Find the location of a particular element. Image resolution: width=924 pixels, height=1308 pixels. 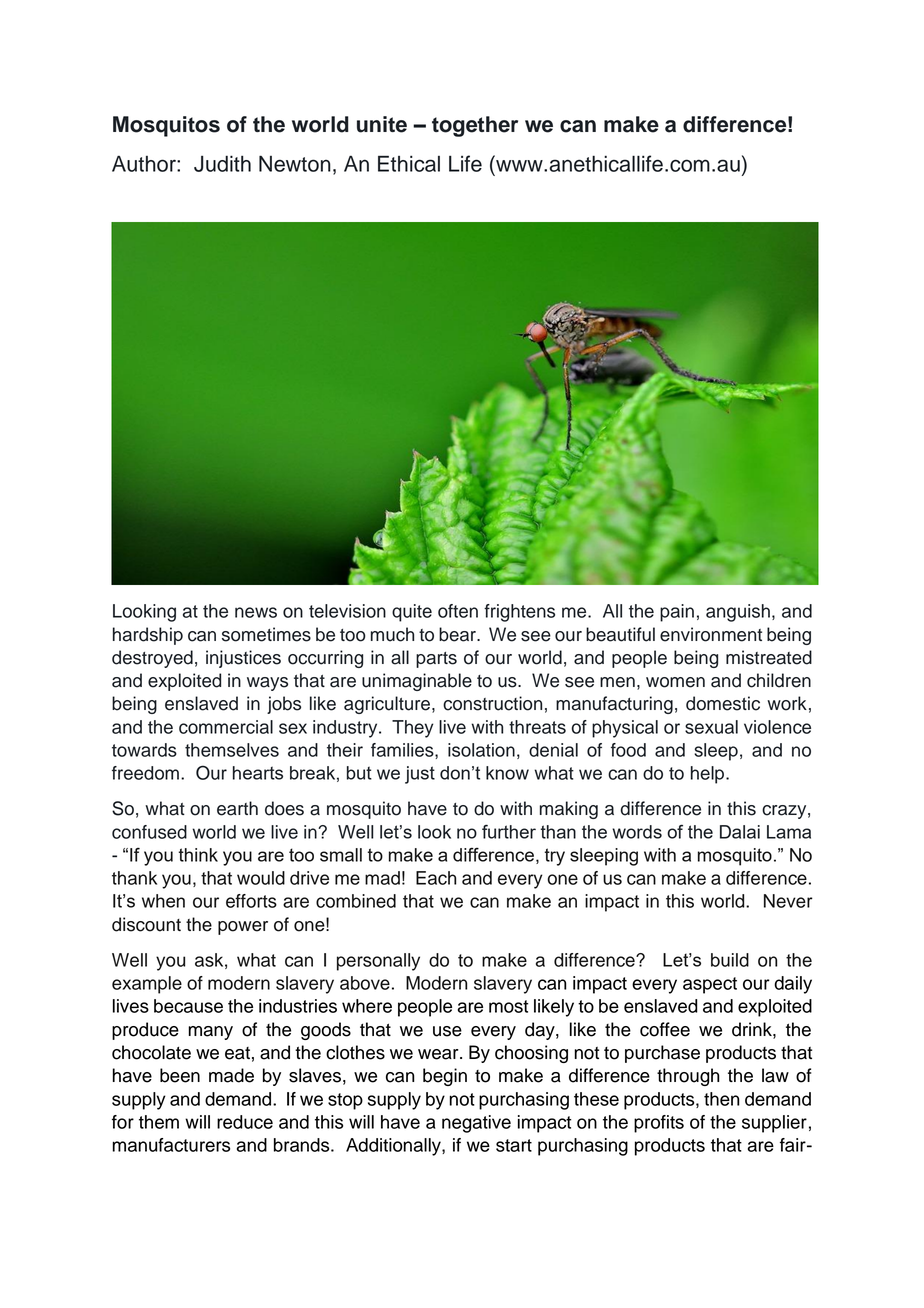

Judith is located at coordinates (222, 163).
